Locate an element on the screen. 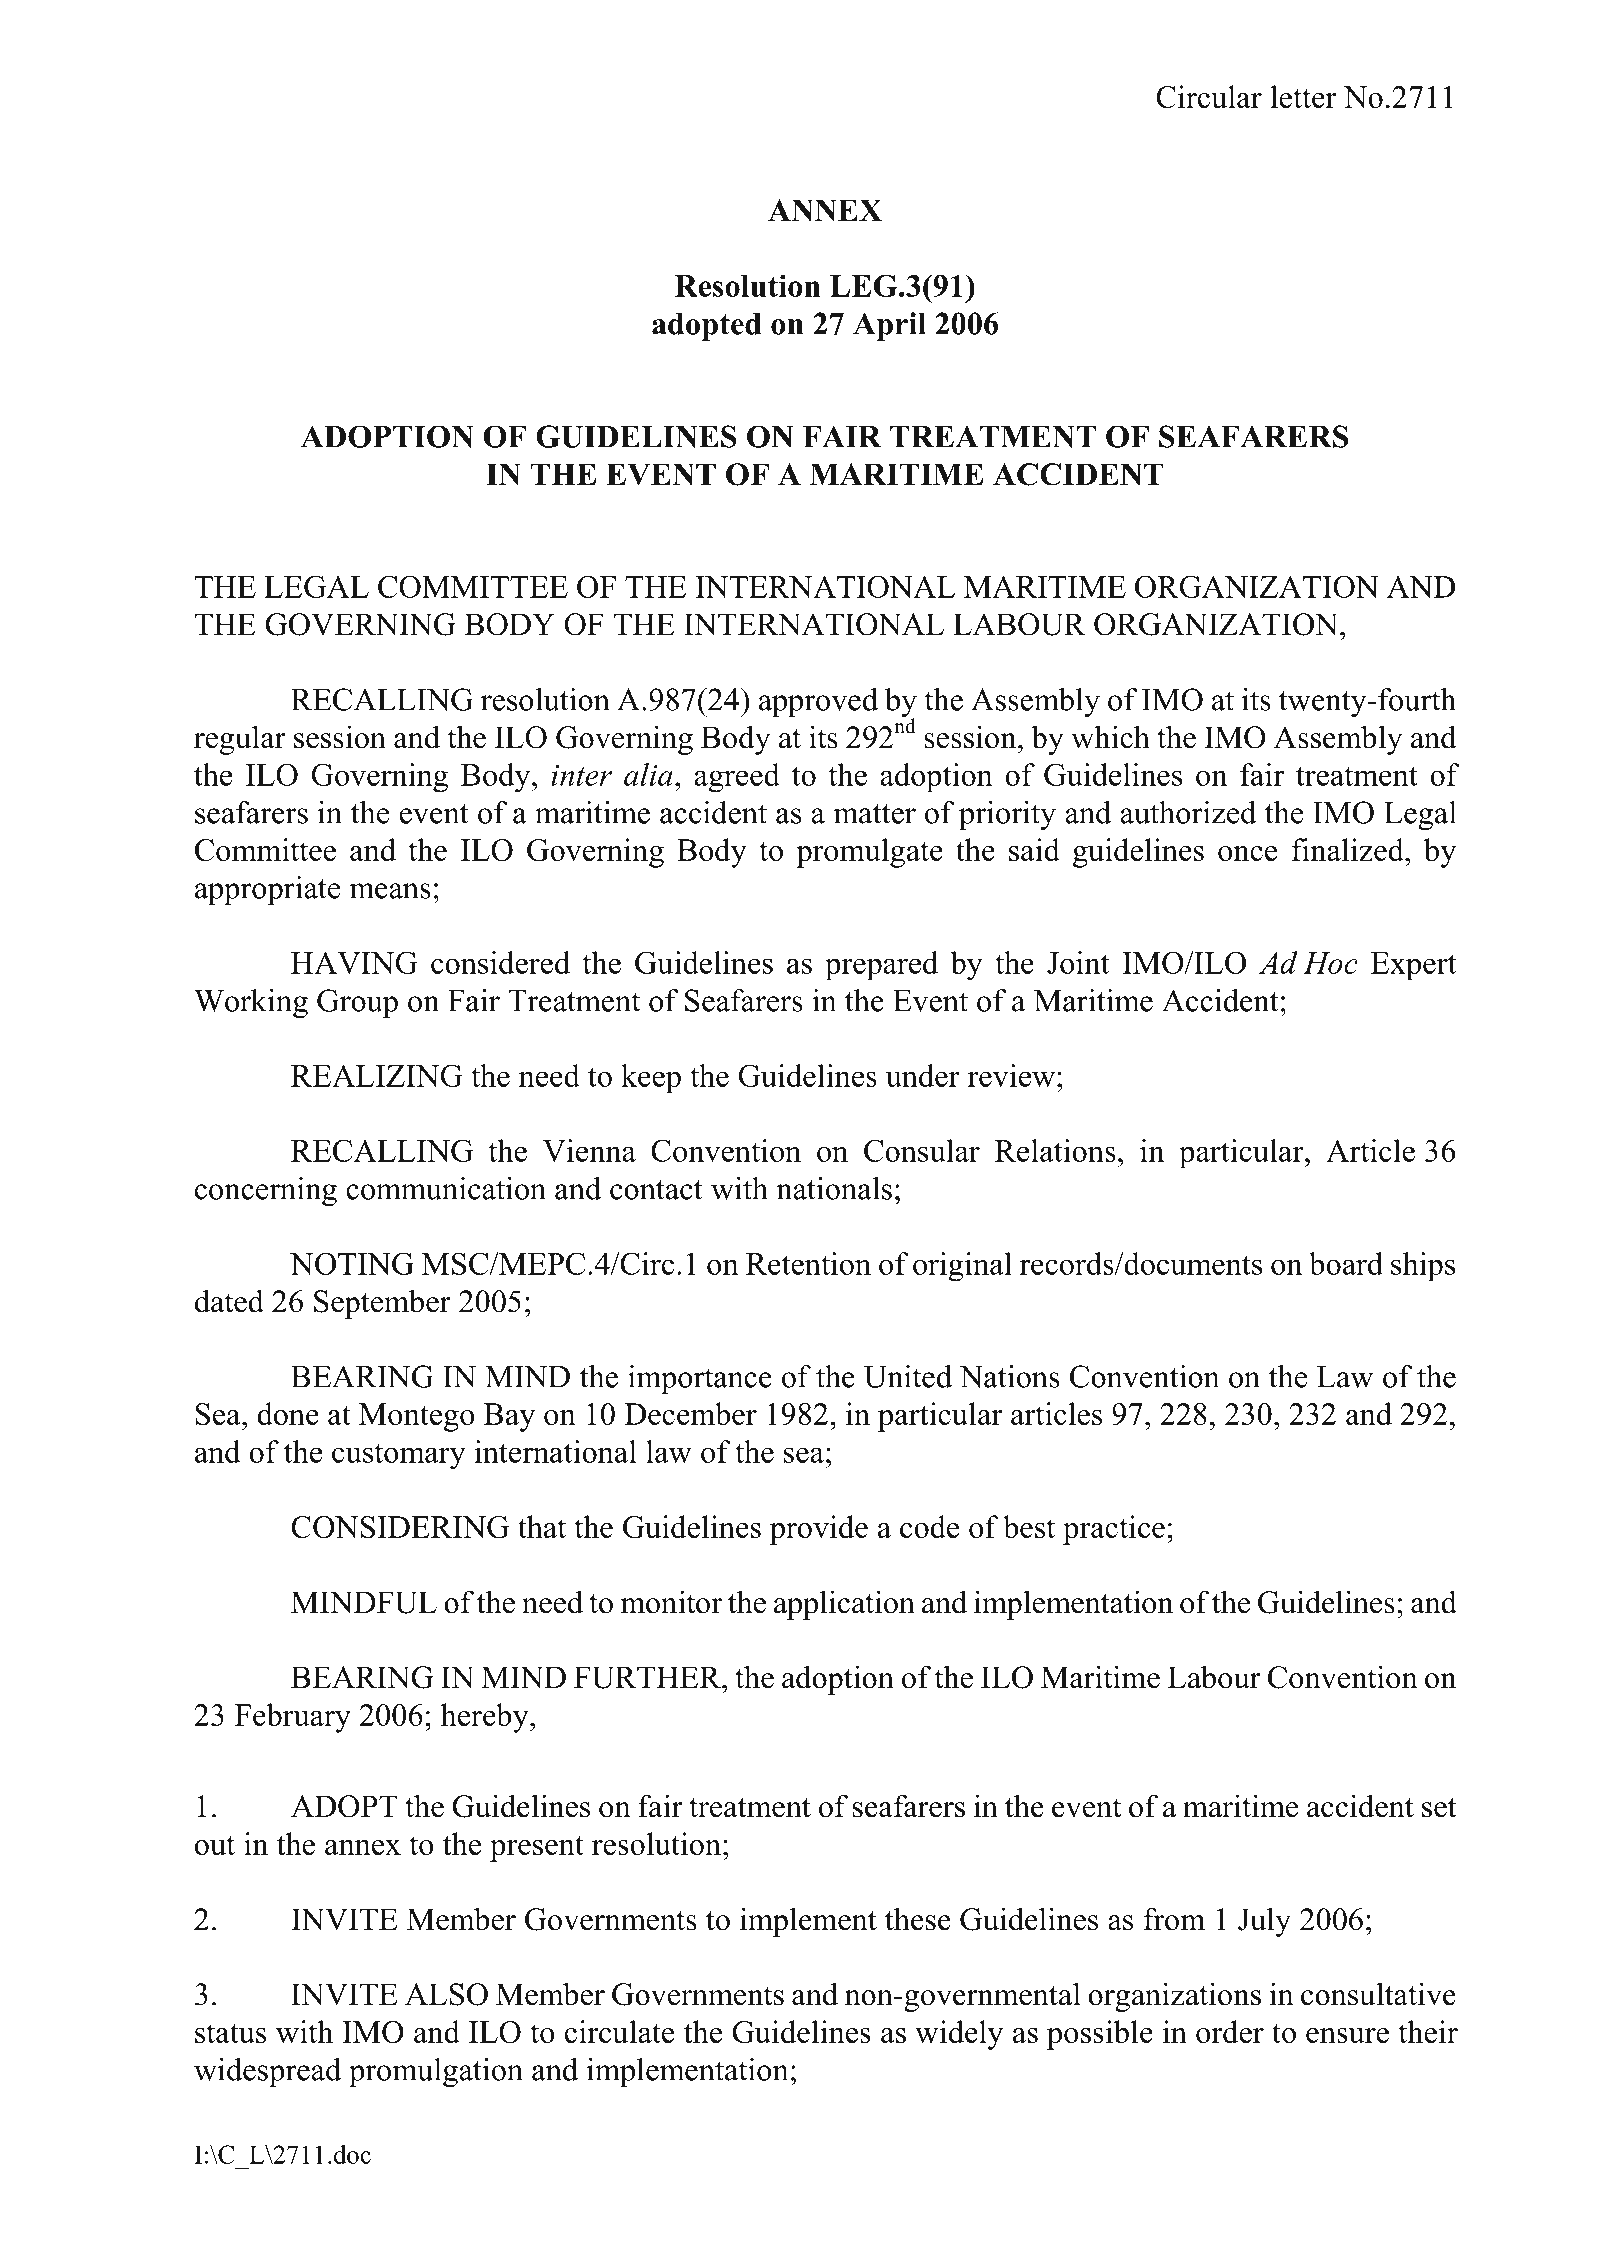 This screenshot has width=1601, height=2265. regular is located at coordinates (240, 740).
